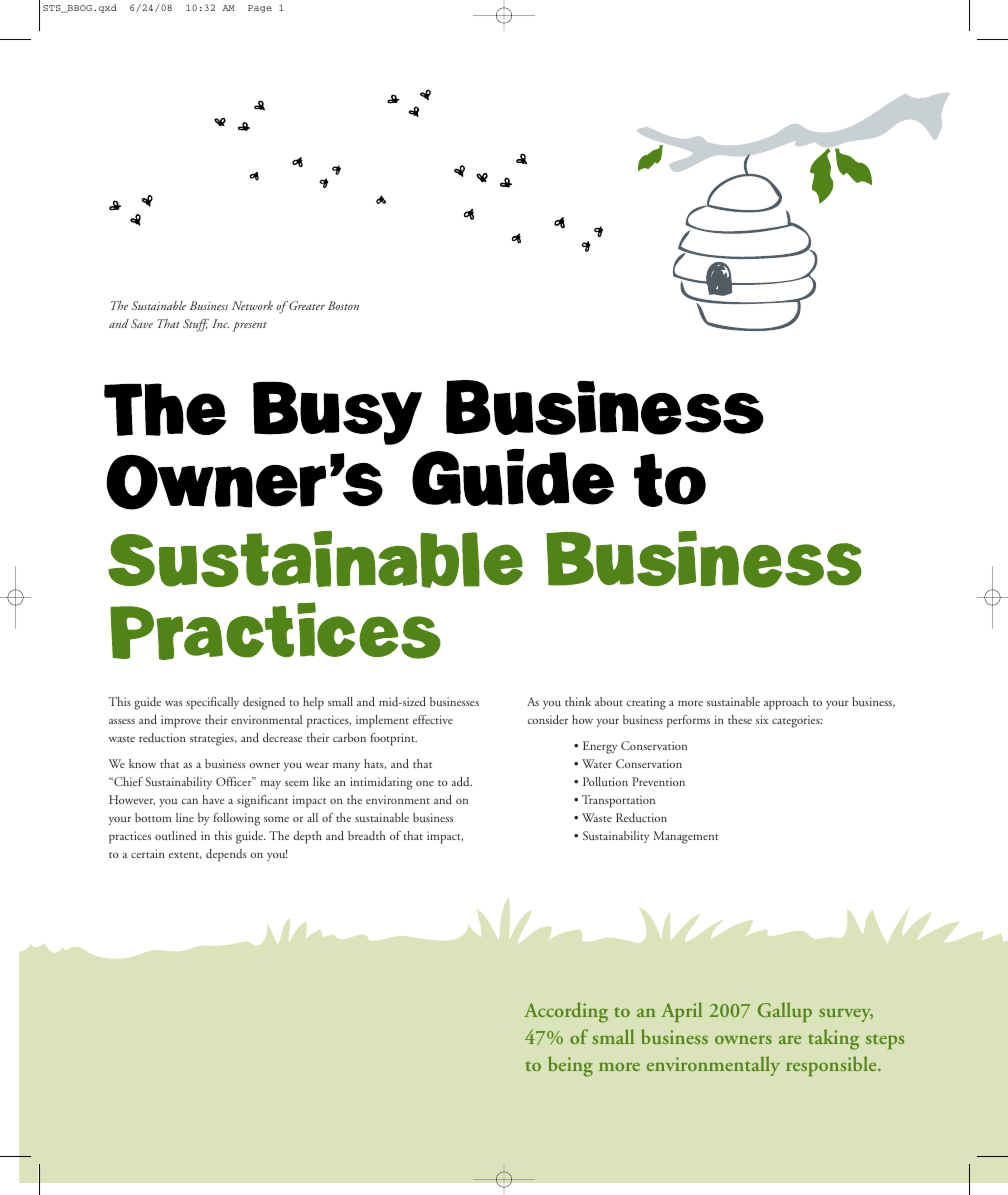 The image size is (1008, 1195). I want to click on Network, so click(252, 305).
